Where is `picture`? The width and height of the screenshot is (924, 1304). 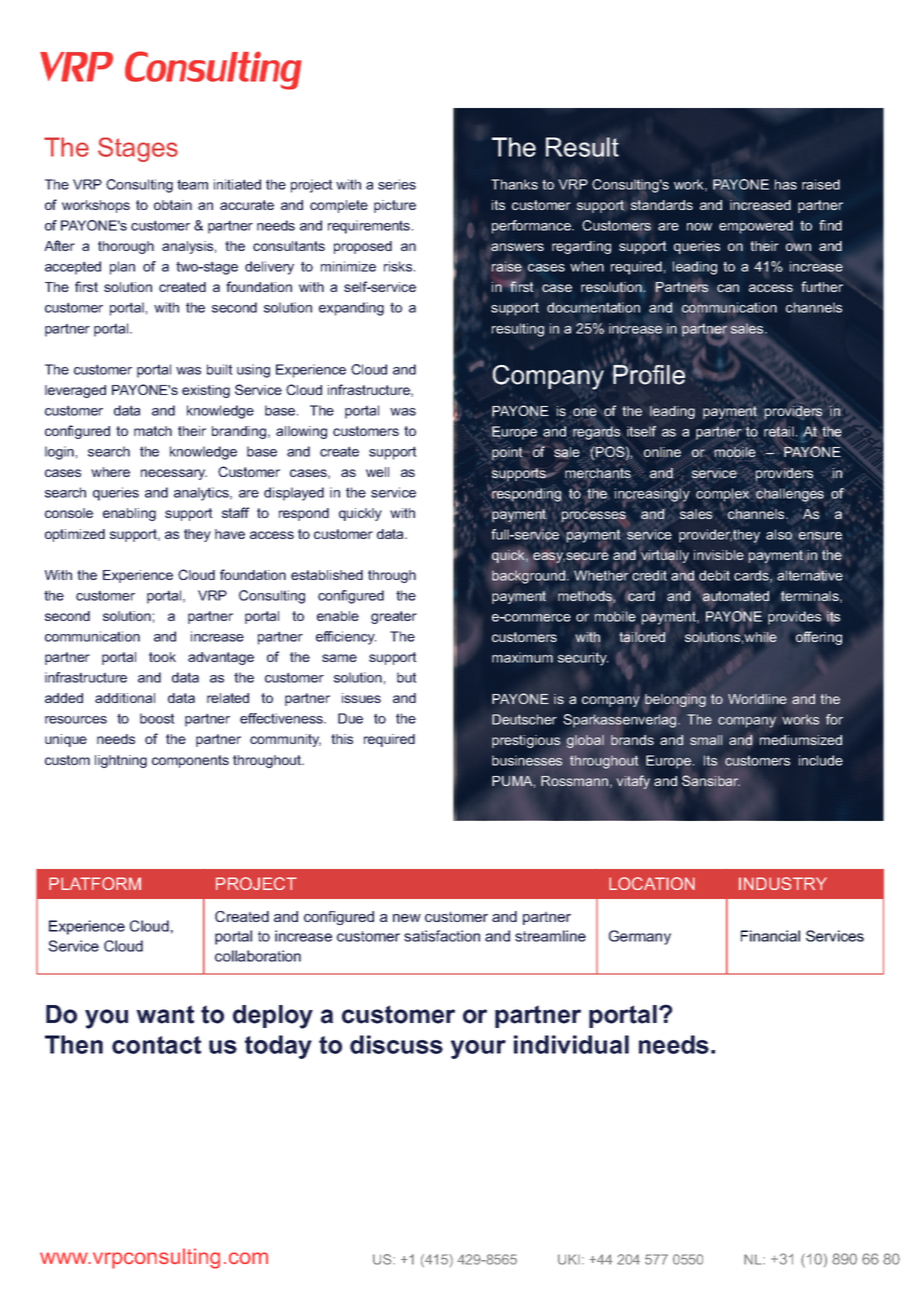 picture is located at coordinates (395, 206).
